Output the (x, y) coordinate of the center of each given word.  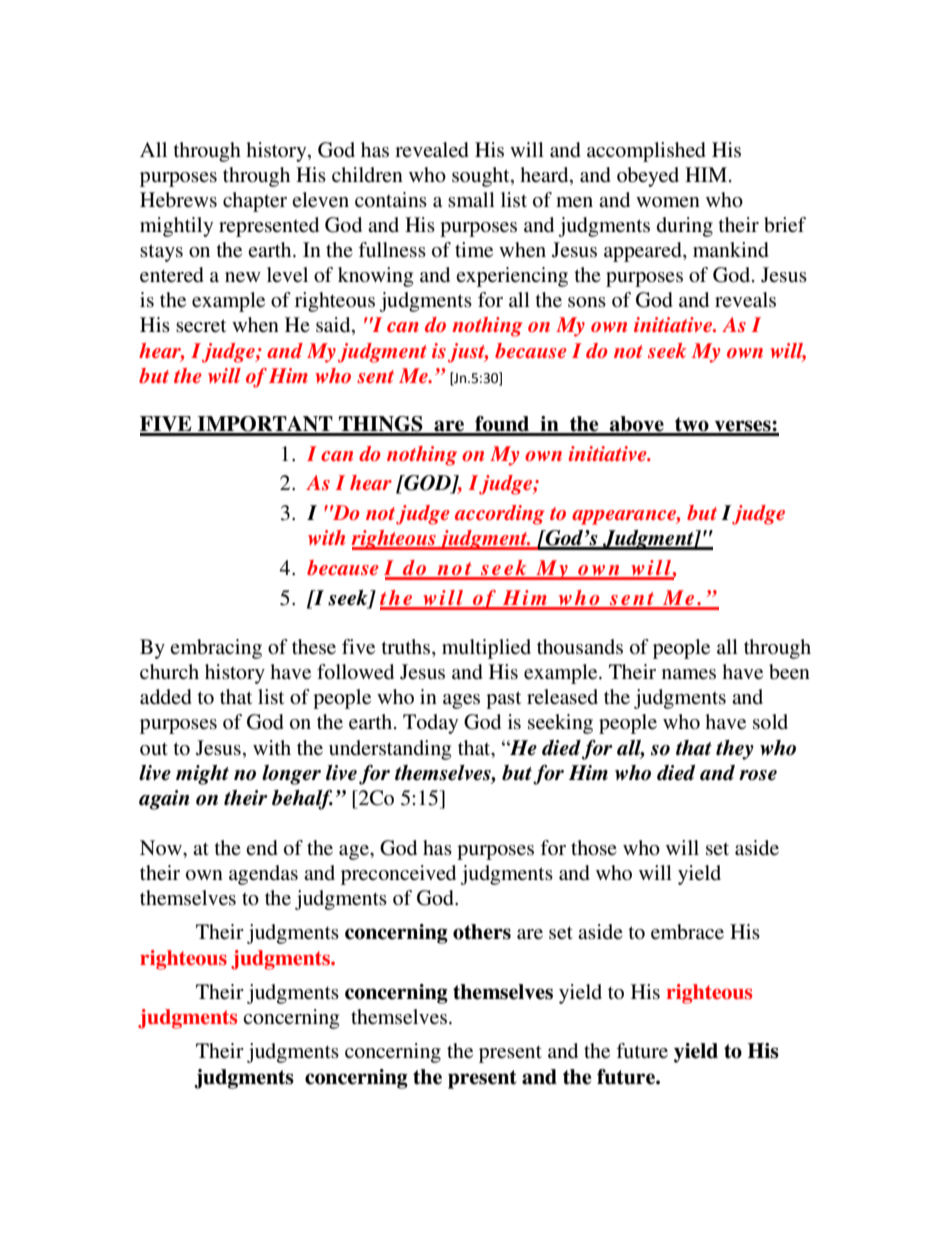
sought (482, 177)
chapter (255, 202)
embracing (216, 649)
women (668, 202)
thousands (580, 647)
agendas (263, 875)
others (482, 932)
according (500, 515)
